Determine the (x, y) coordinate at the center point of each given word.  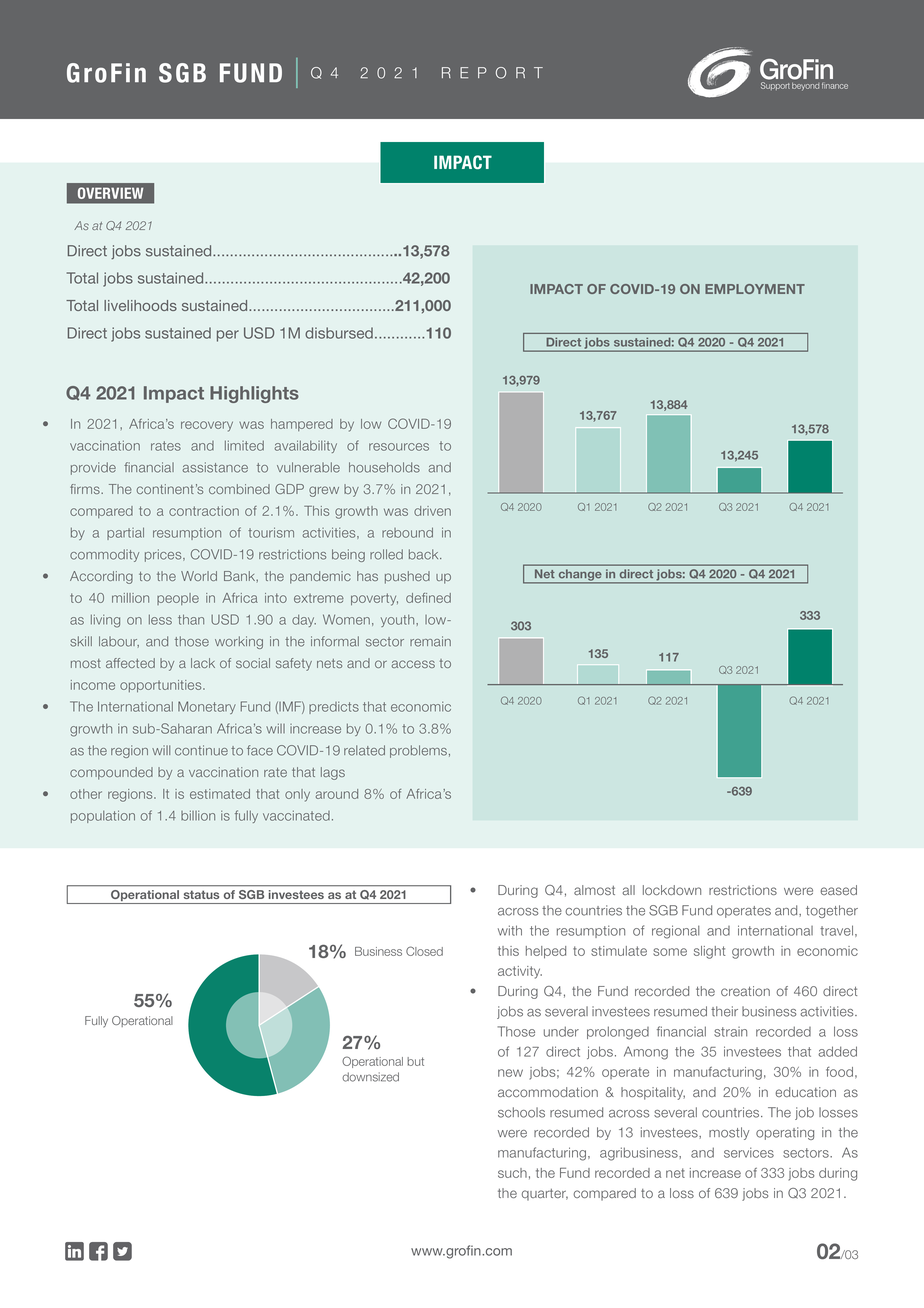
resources (399, 447)
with (510, 930)
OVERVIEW (110, 193)
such (512, 1173)
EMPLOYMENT (755, 289)
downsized (370, 1077)
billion (198, 815)
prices (164, 555)
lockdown (672, 890)
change (580, 576)
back (425, 554)
